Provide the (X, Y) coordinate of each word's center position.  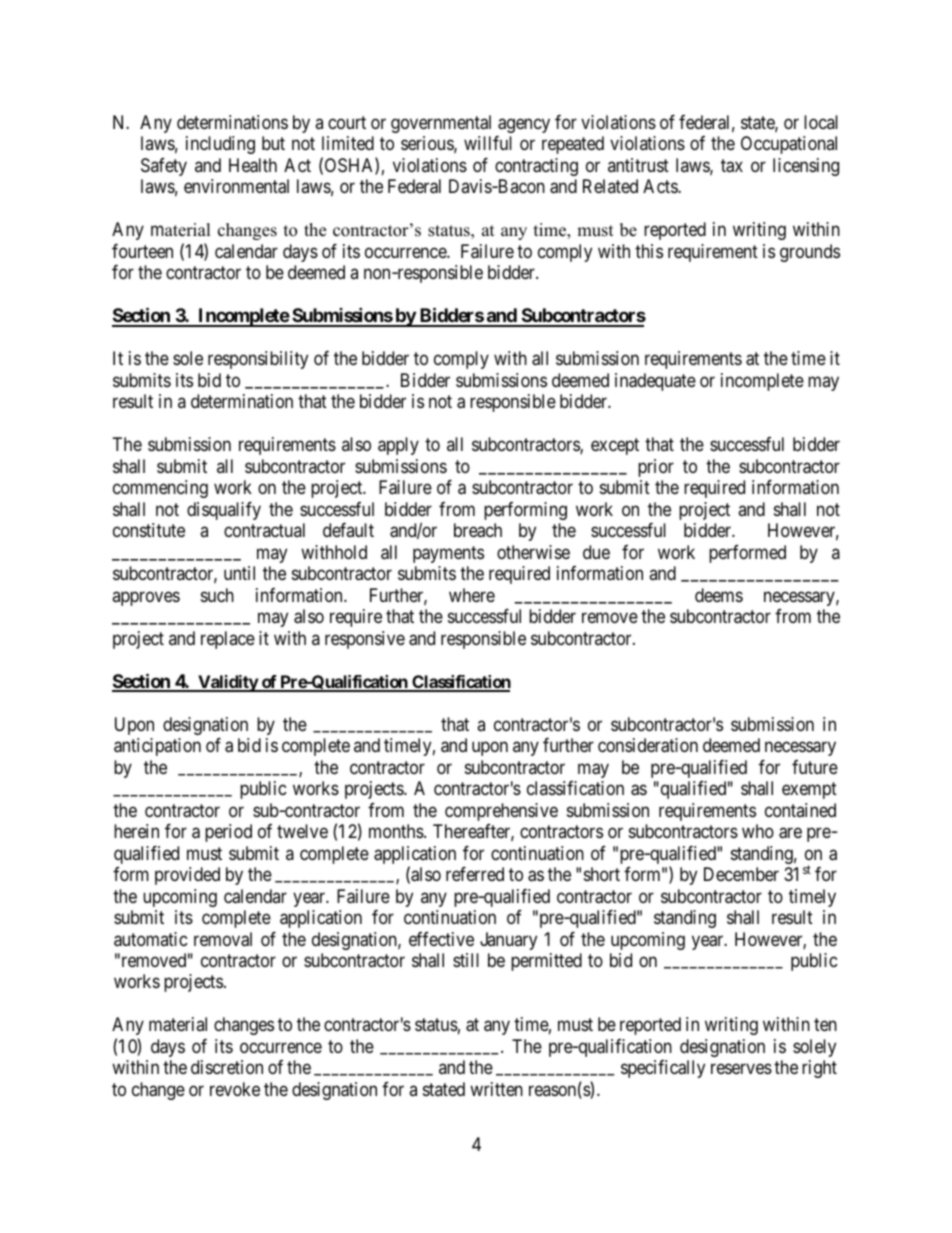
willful (488, 143)
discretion (227, 1067)
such (217, 595)
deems (719, 595)
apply (398, 446)
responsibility (258, 360)
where (472, 595)
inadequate (655, 382)
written (496, 1089)
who (758, 831)
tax (732, 166)
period (228, 833)
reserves (741, 1069)
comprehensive (501, 812)
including (220, 145)
